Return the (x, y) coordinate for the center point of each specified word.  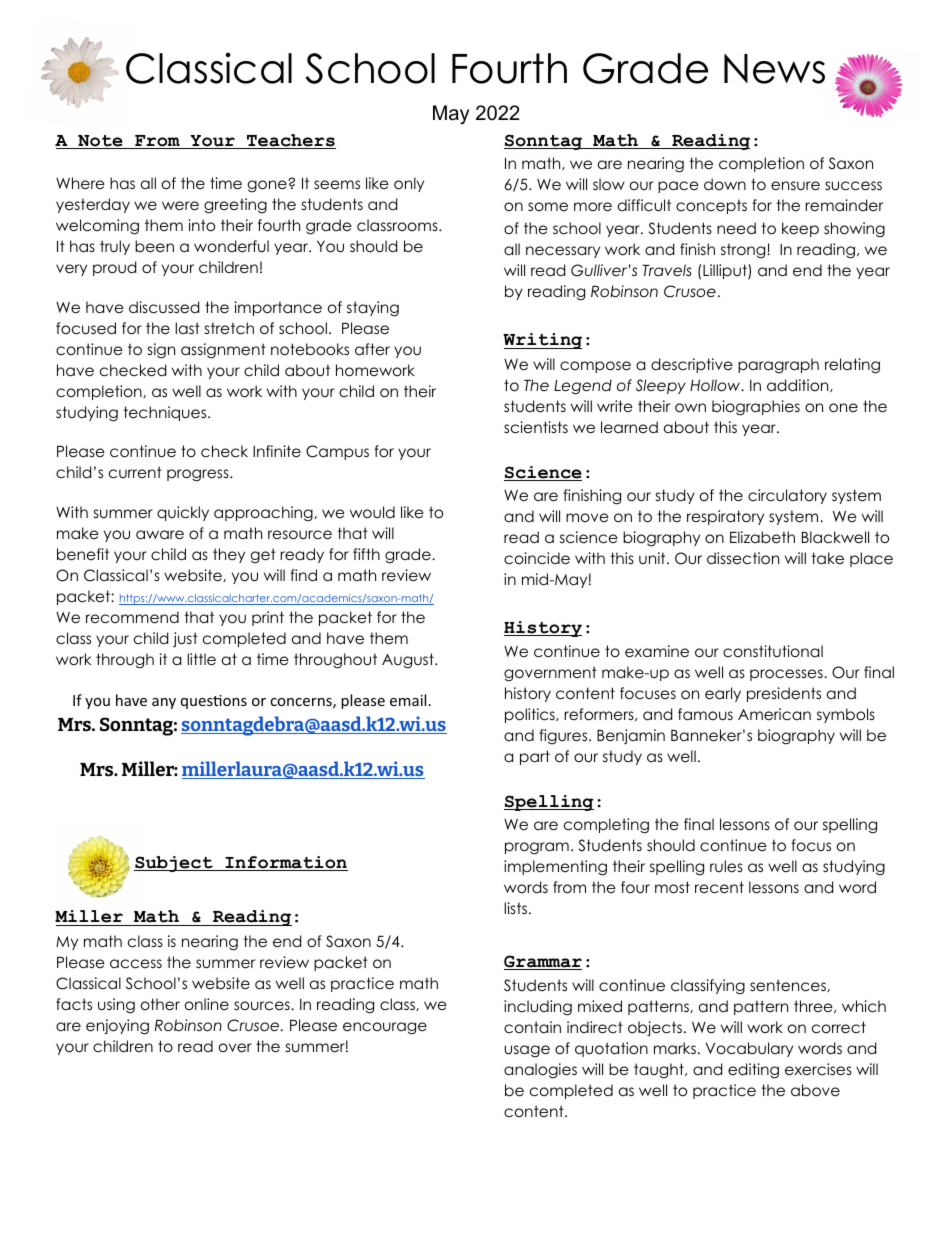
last (187, 328)
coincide (537, 558)
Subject (174, 864)
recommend (132, 617)
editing (753, 1071)
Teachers (290, 141)
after (372, 349)
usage (527, 1051)
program (537, 848)
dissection (743, 558)
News (774, 69)
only (409, 184)
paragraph (778, 366)
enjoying (117, 1027)
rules (726, 866)
